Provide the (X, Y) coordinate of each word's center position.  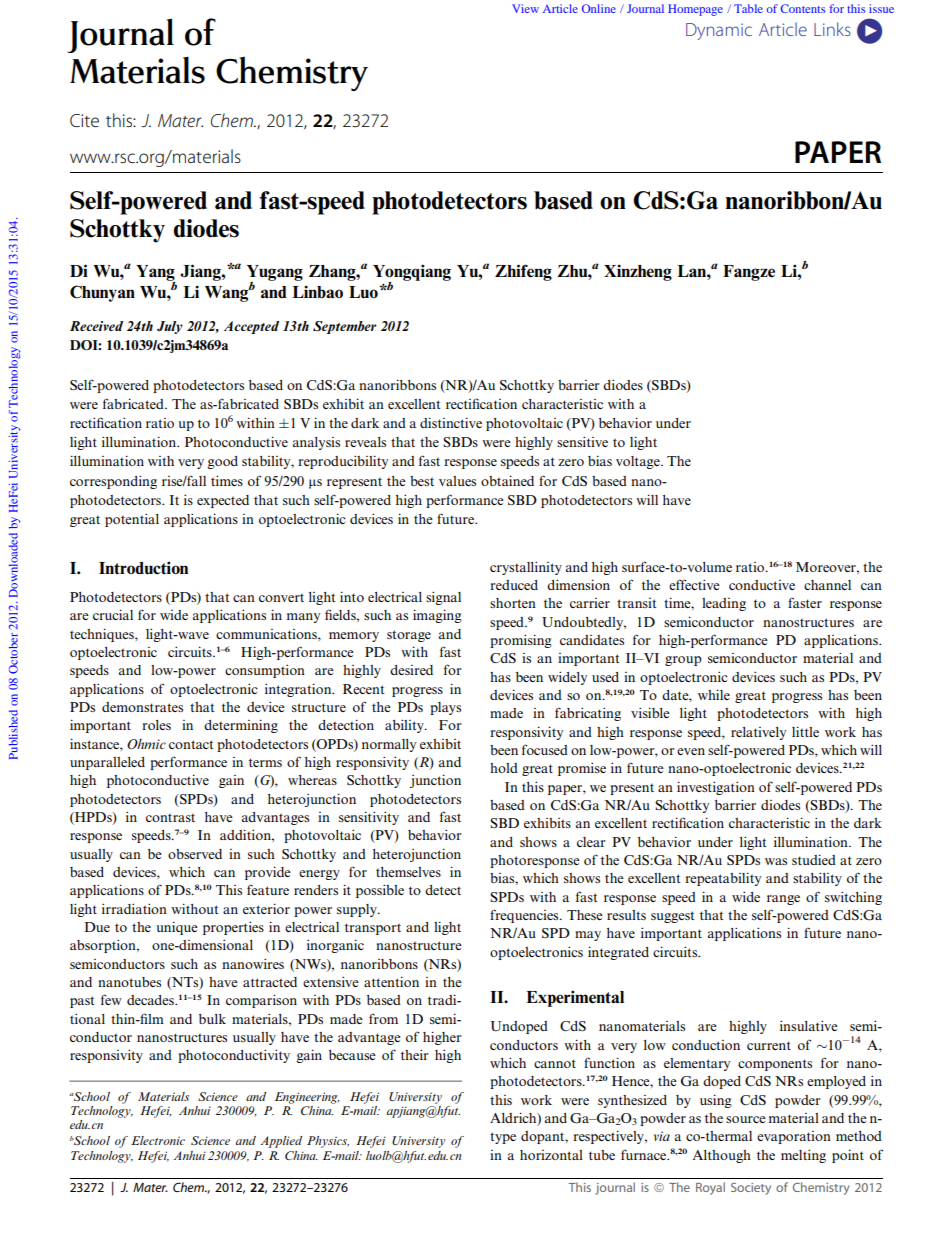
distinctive (451, 422)
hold (504, 768)
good (222, 462)
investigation (716, 788)
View (525, 8)
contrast (170, 817)
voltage (639, 462)
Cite (84, 120)
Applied (281, 1142)
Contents (803, 8)
